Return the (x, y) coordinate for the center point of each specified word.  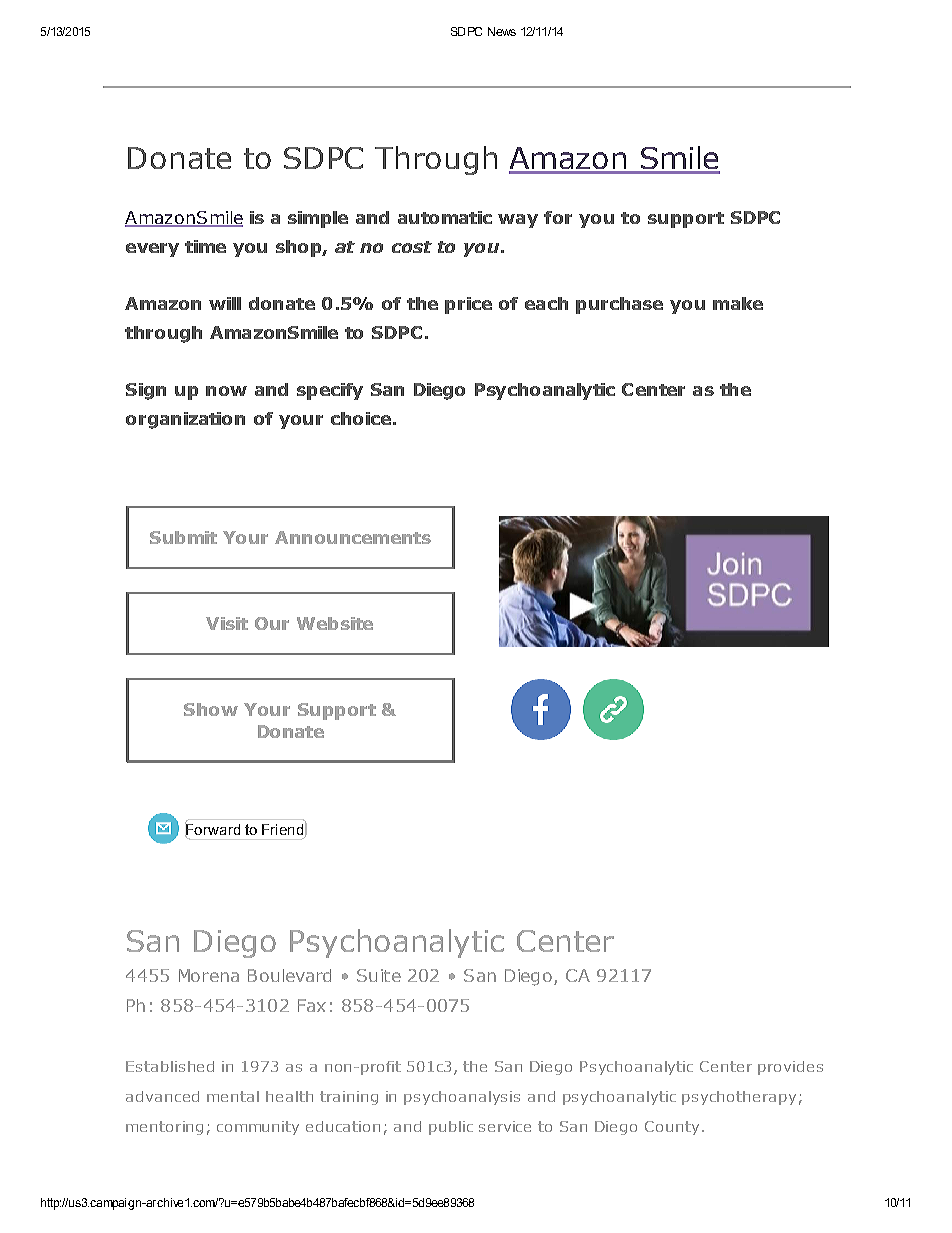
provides (790, 1068)
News (502, 31)
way (518, 221)
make (738, 303)
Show (211, 709)
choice (361, 418)
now (226, 391)
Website (335, 623)
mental (233, 1096)
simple (318, 219)
